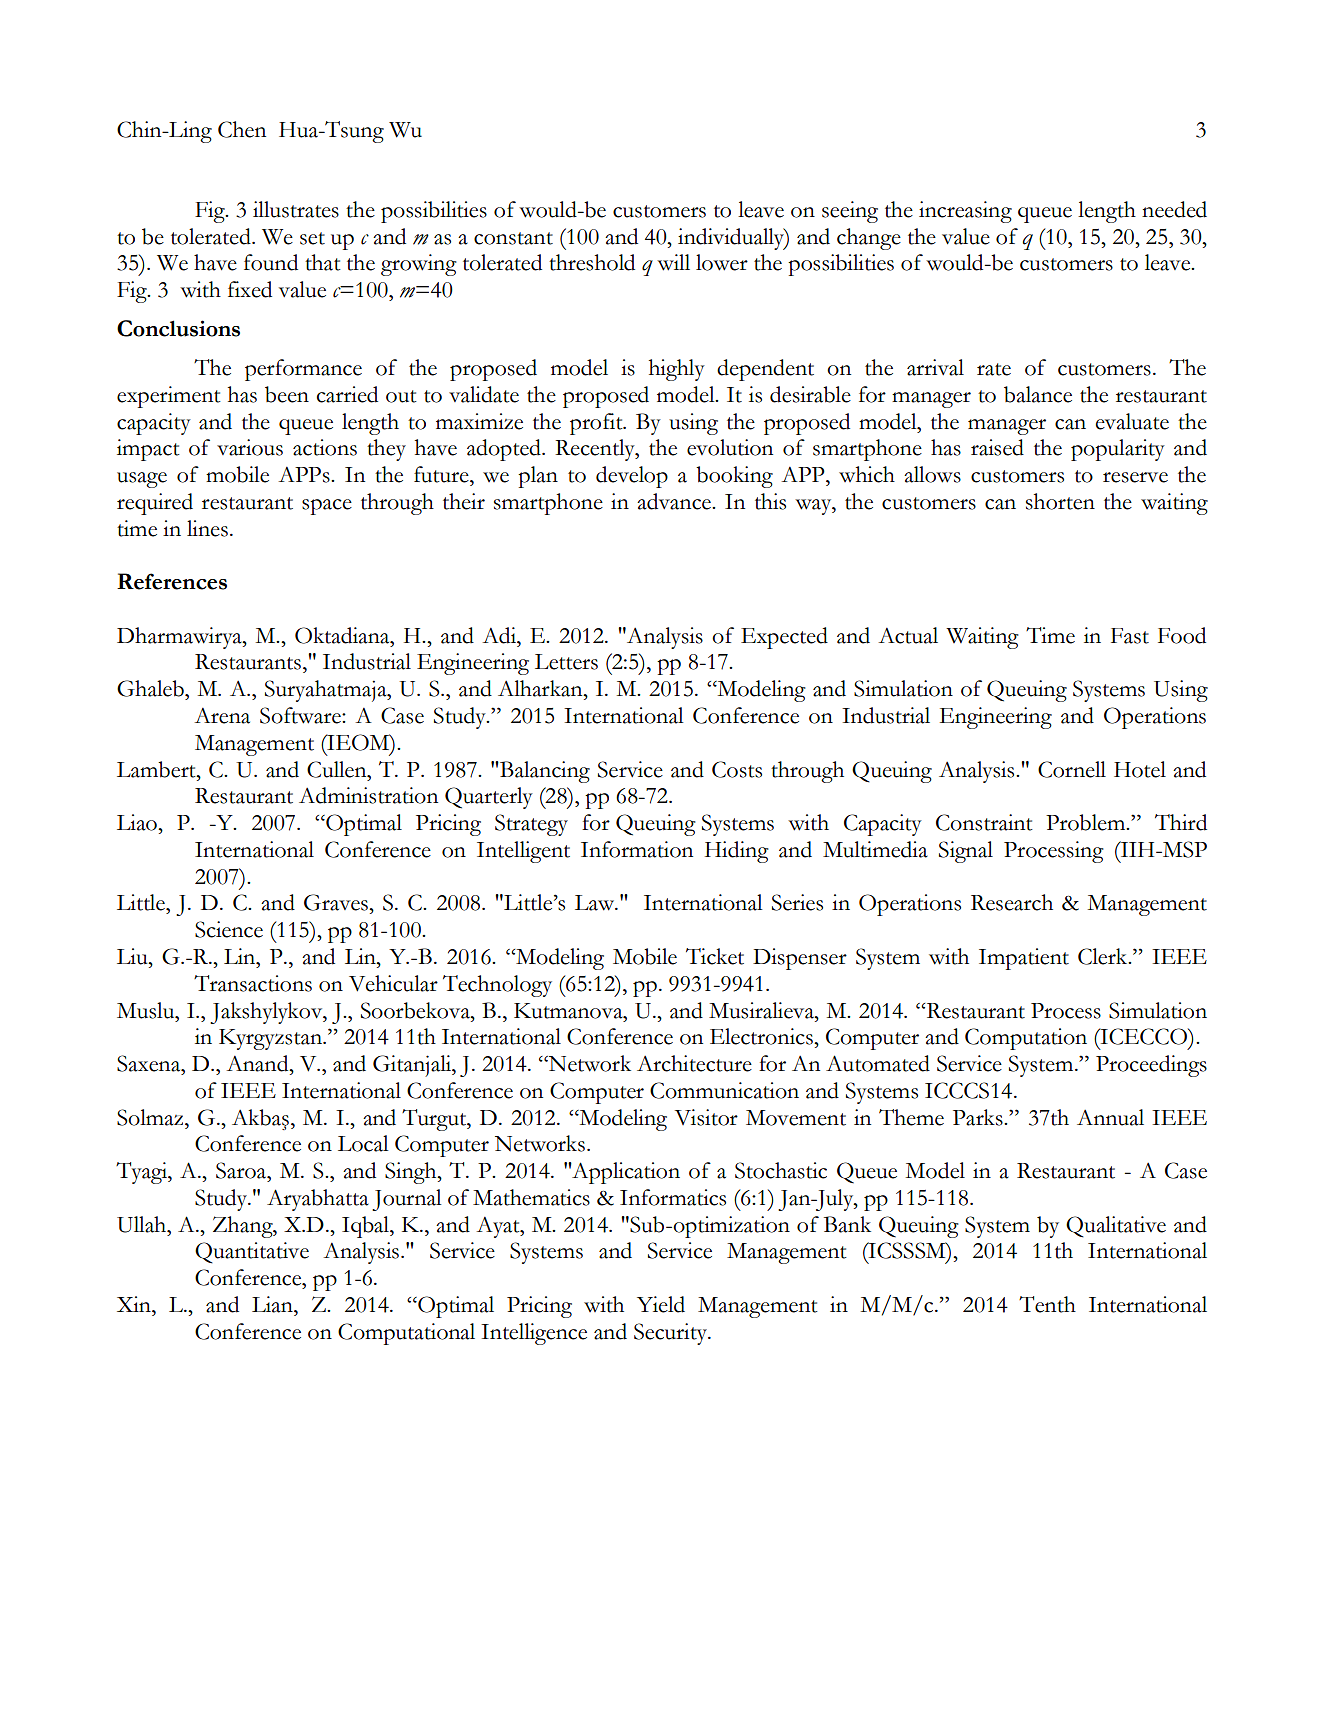 The image size is (1324, 1713). Describe the element at coordinates (737, 769) in the image. I see `Costs` at that location.
